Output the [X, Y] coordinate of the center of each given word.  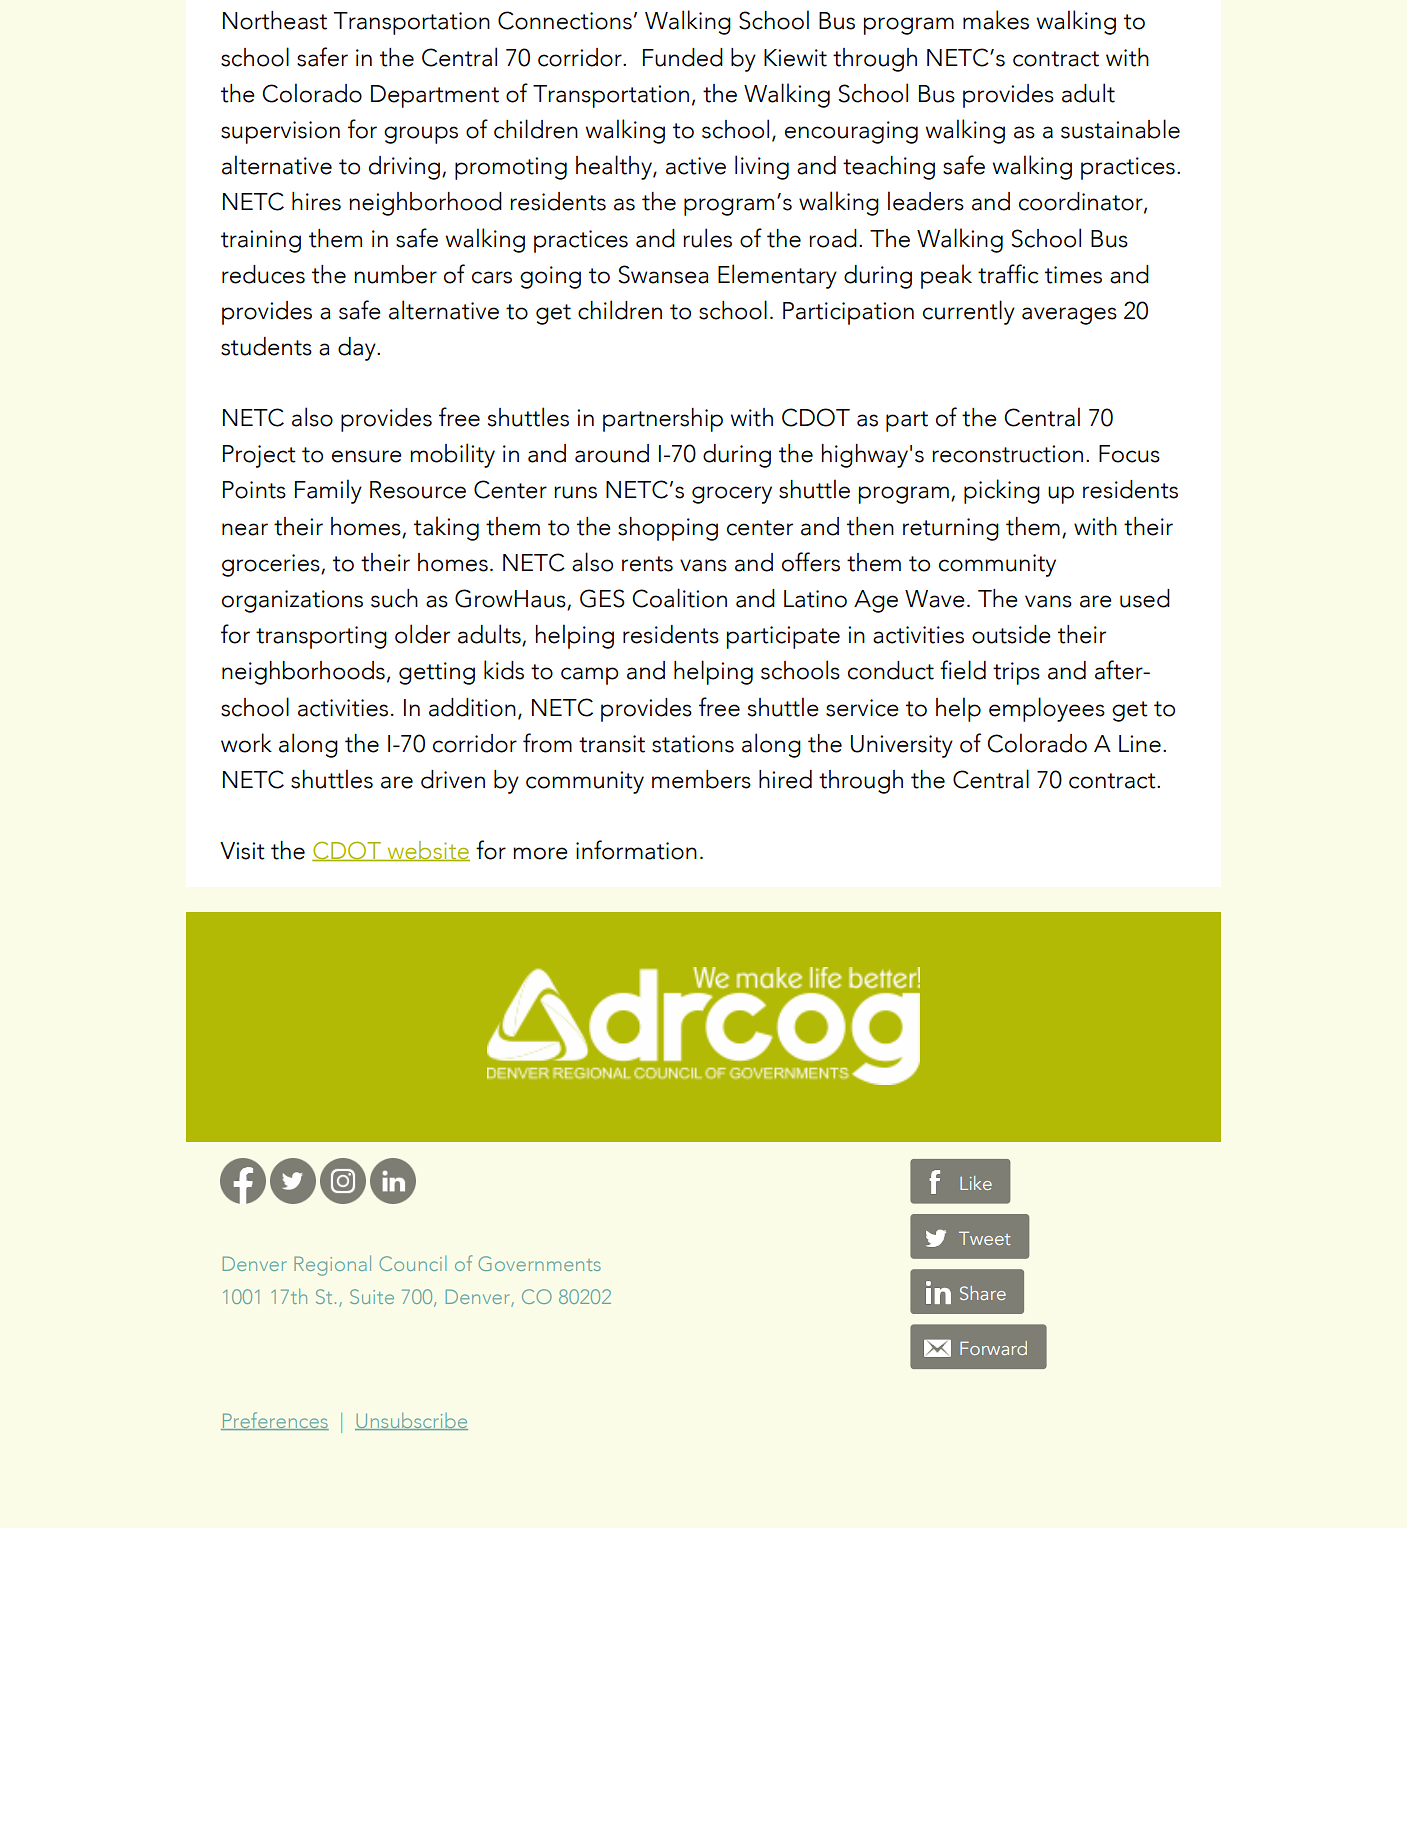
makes [996, 20]
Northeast [275, 20]
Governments [539, 1263]
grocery [732, 495]
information [636, 850]
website [427, 851]
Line [1140, 744]
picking [1002, 491]
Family [328, 491]
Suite [372, 1296]
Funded [683, 57]
